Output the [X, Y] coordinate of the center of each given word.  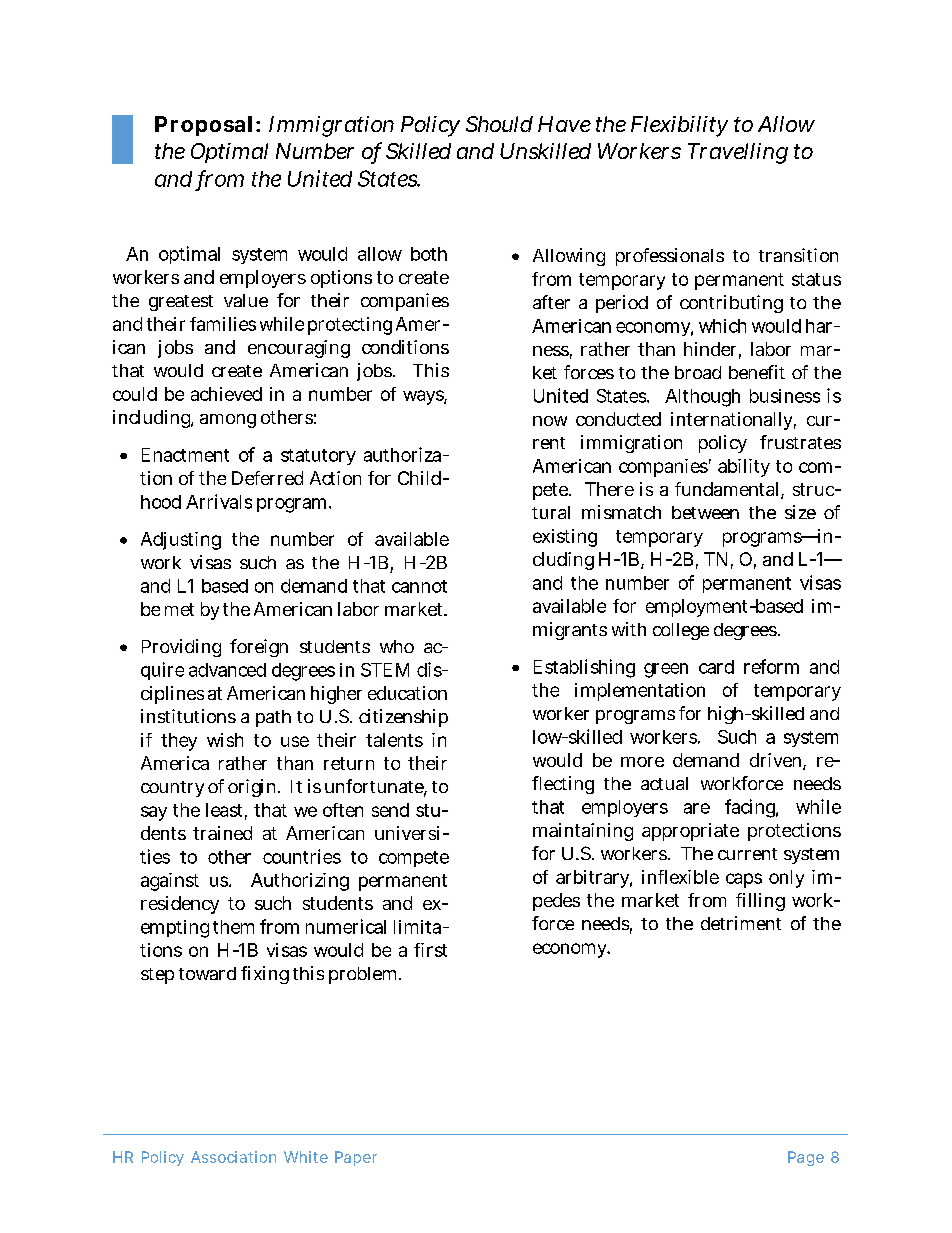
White [306, 1157]
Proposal [203, 126]
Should [499, 124]
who [397, 646]
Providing [181, 648]
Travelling [738, 153]
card [716, 667]
